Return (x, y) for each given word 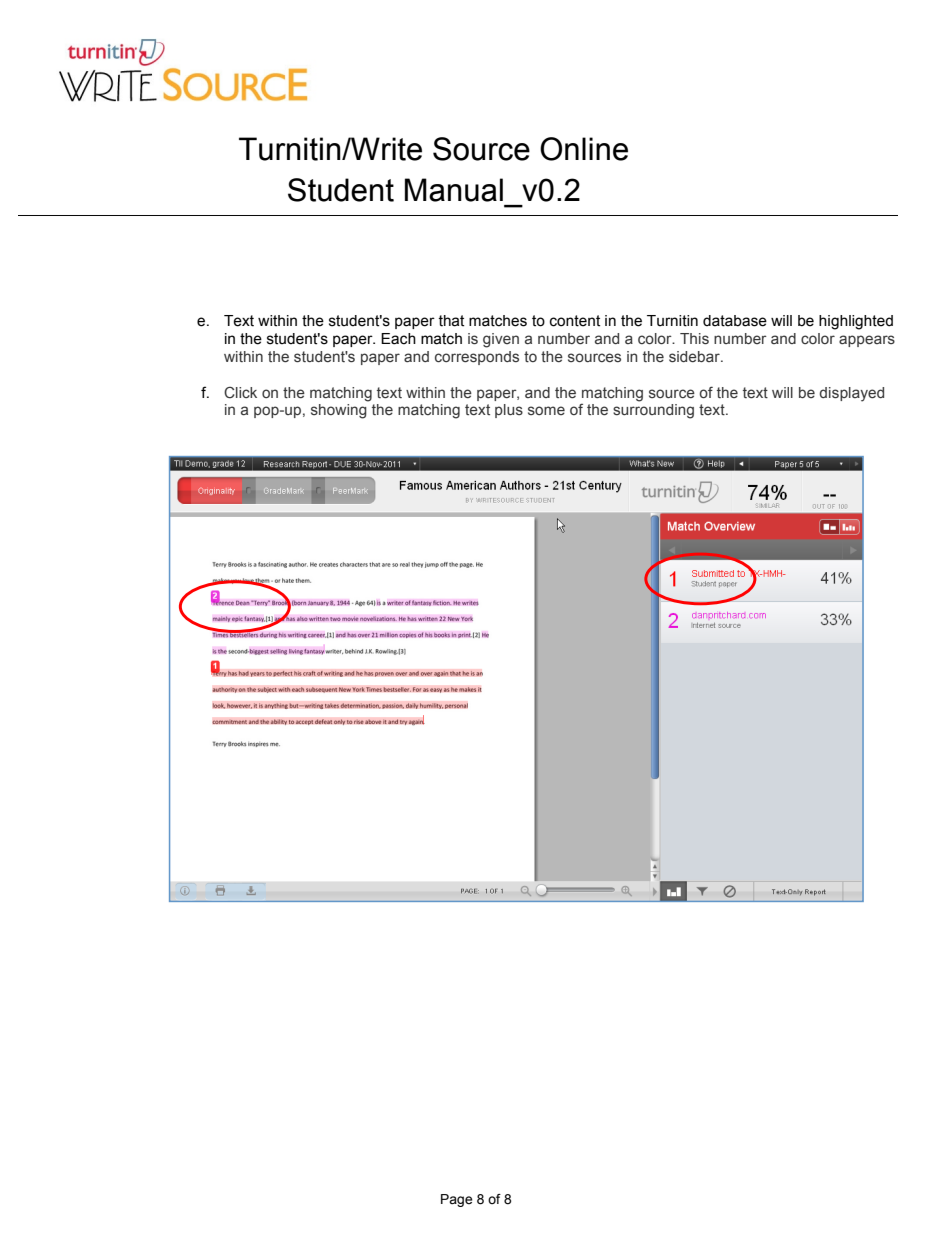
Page (456, 1200)
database (735, 321)
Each (398, 339)
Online (584, 149)
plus (509, 411)
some (546, 410)
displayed (852, 394)
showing (339, 411)
